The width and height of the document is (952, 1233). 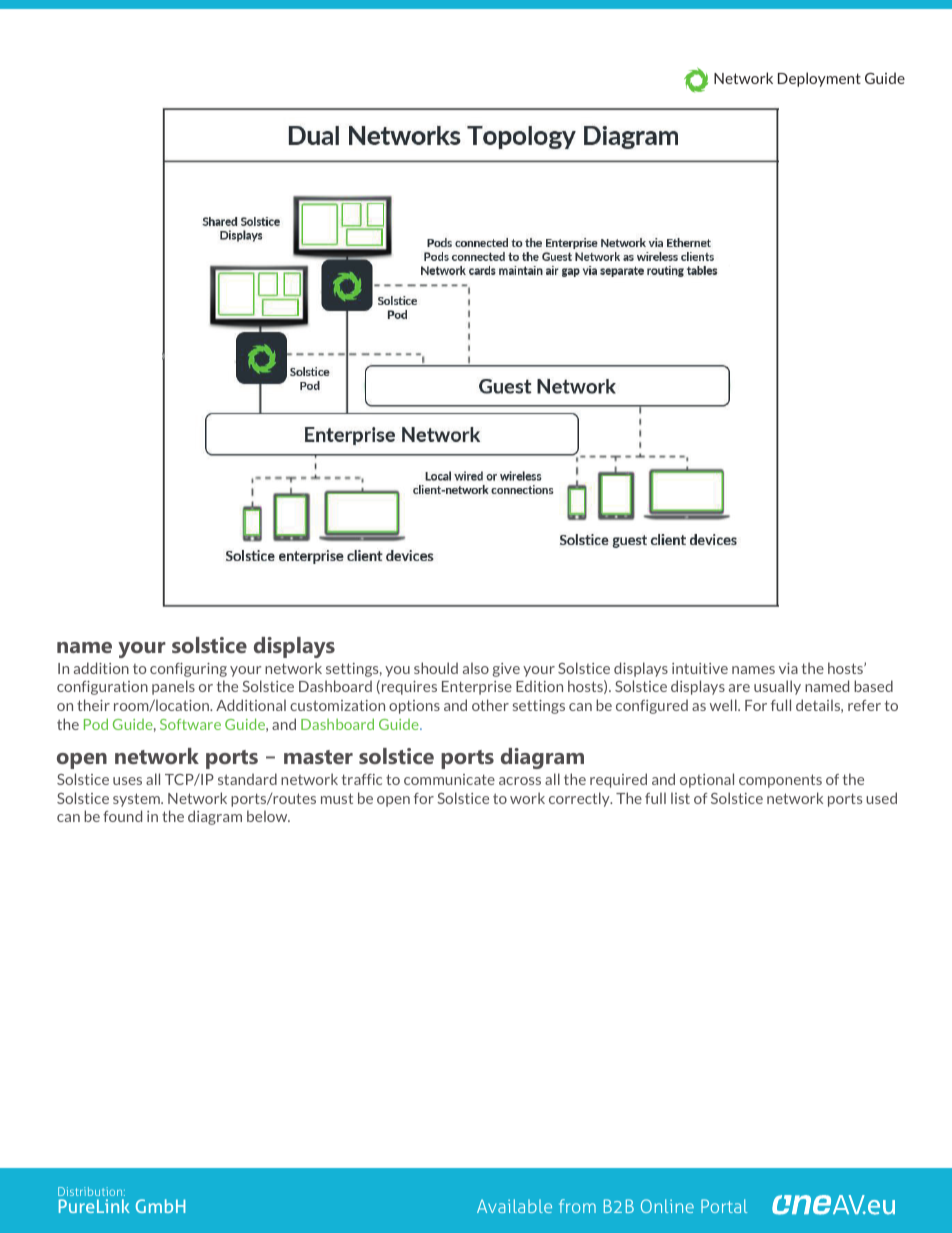 What do you see at coordinates (777, 687) in the document?
I see `usually` at bounding box center [777, 687].
